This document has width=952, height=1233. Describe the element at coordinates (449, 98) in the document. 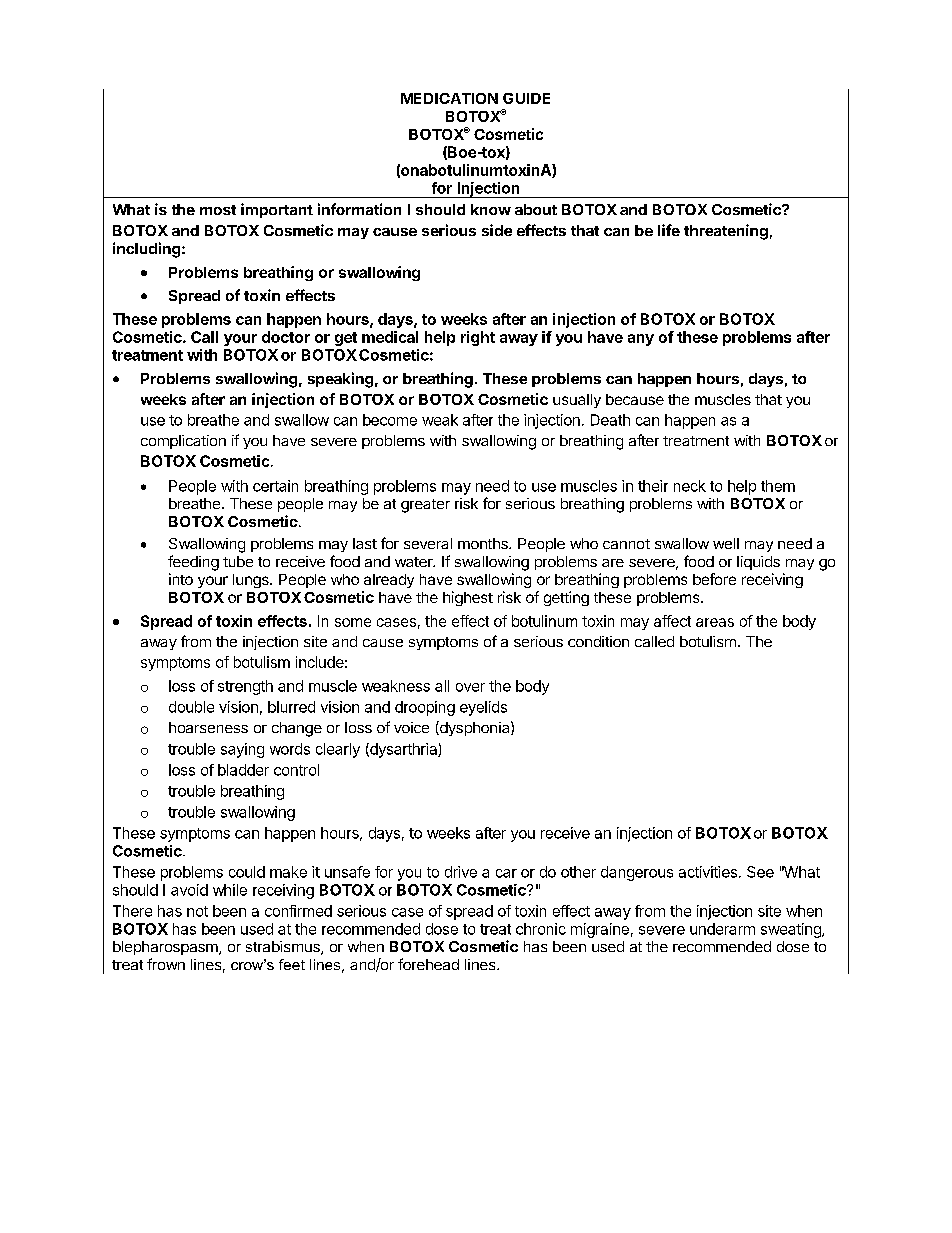

I see `MEDICATION` at that location.
